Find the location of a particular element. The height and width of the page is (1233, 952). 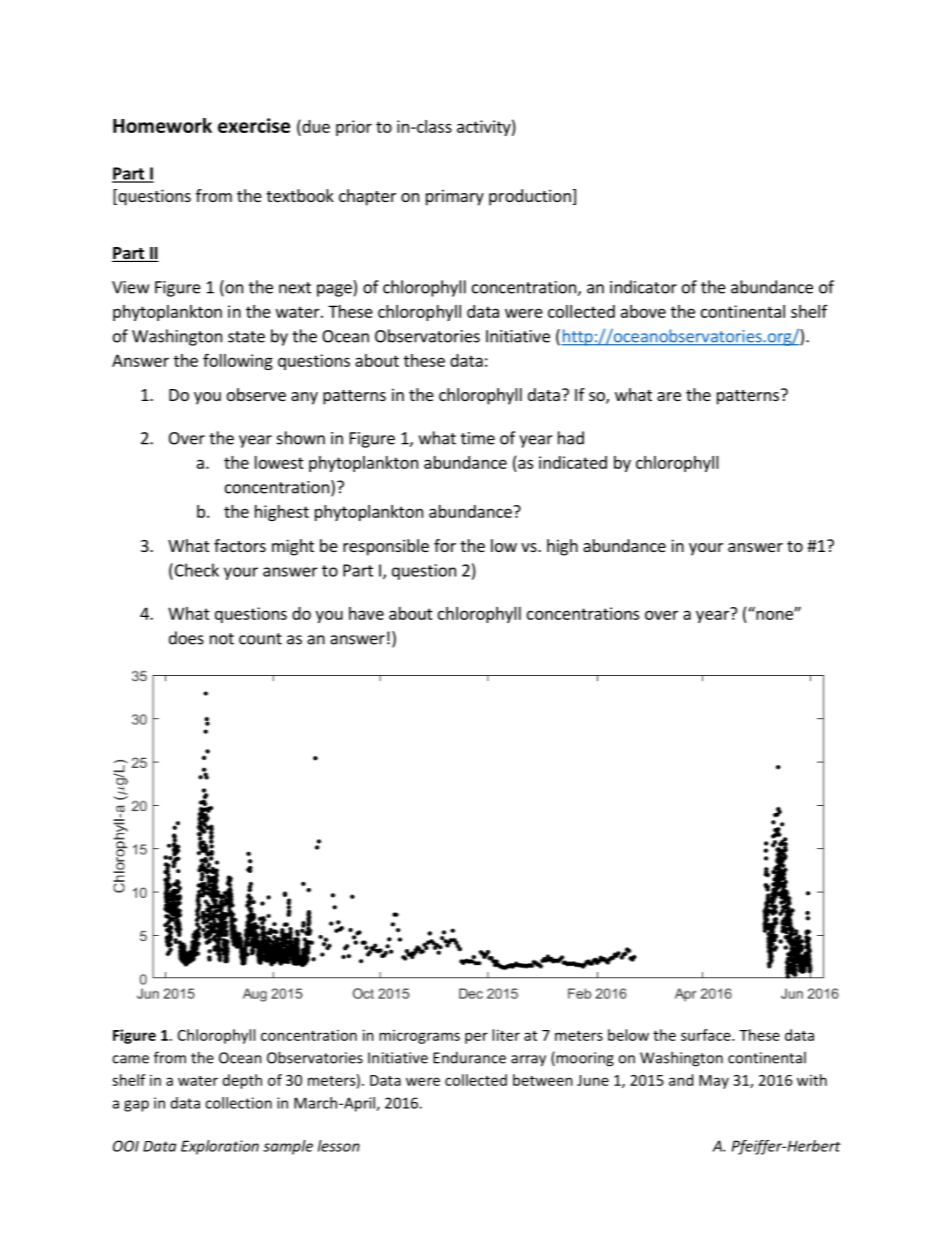

exercise is located at coordinates (254, 125).
